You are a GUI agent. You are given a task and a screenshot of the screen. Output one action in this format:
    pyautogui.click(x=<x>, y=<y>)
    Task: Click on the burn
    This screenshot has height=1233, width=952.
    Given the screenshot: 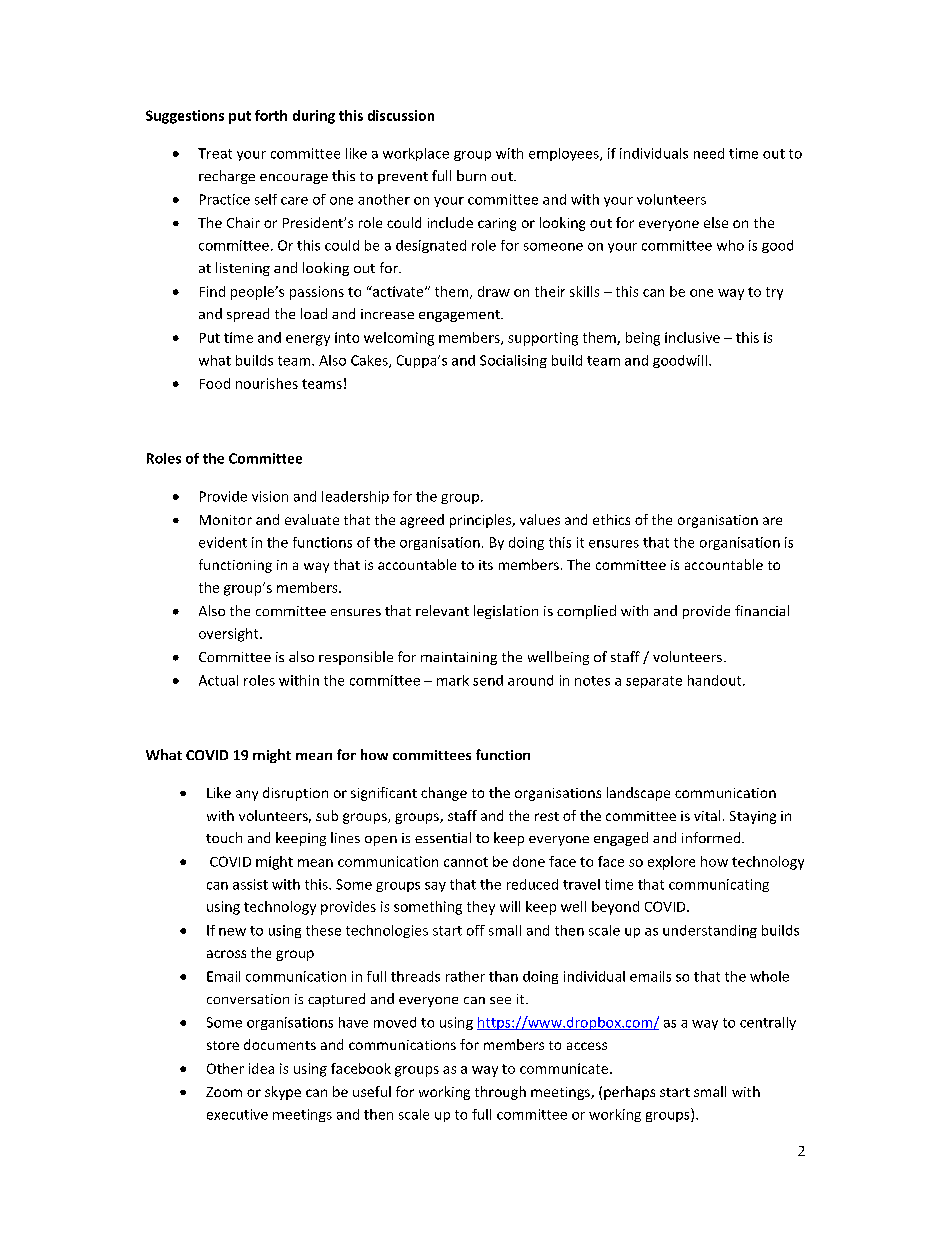 What is the action you would take?
    pyautogui.click(x=471, y=175)
